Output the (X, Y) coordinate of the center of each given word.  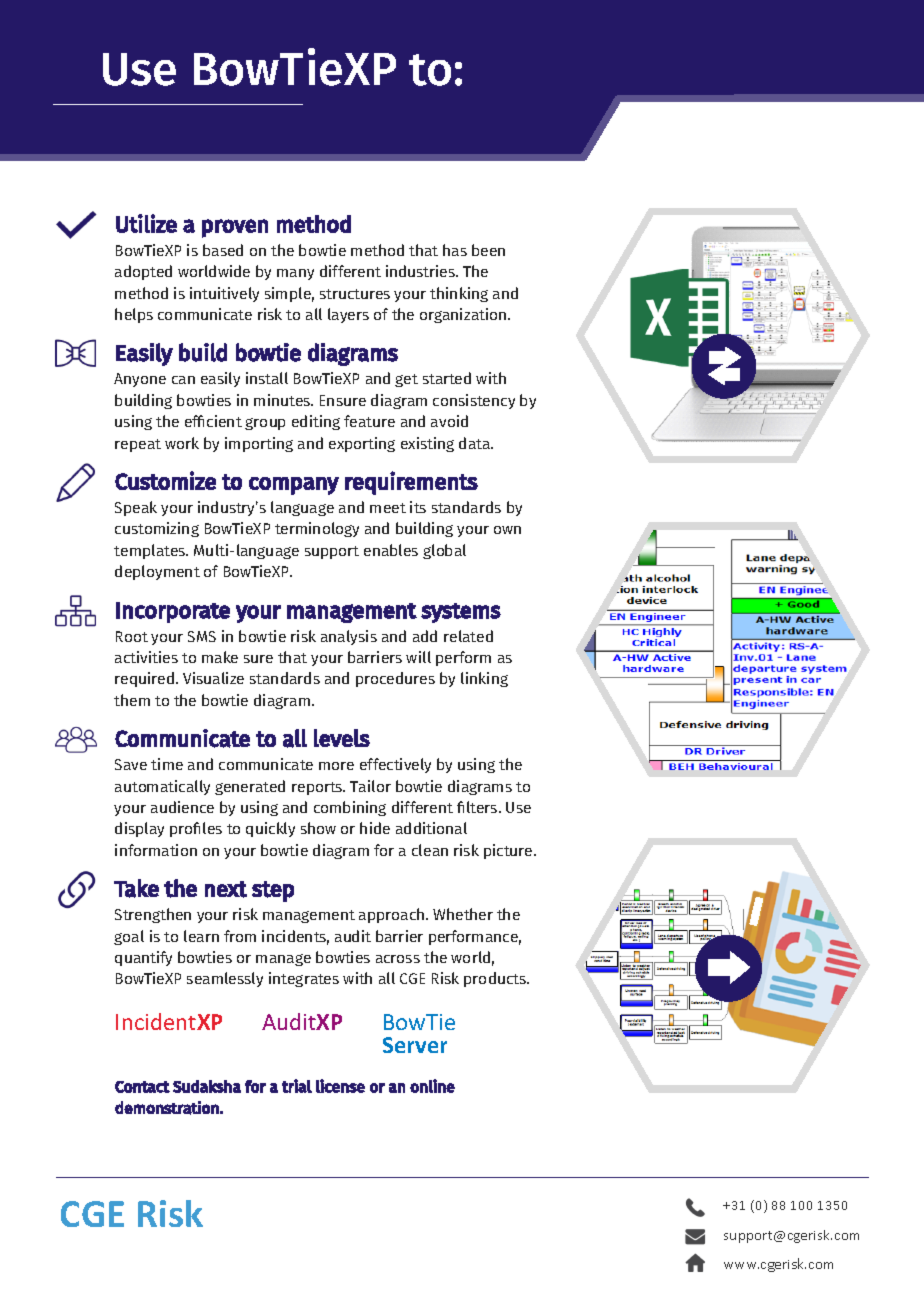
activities (146, 657)
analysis (349, 637)
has (455, 250)
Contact (142, 1087)
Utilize (146, 223)
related (468, 636)
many (295, 274)
